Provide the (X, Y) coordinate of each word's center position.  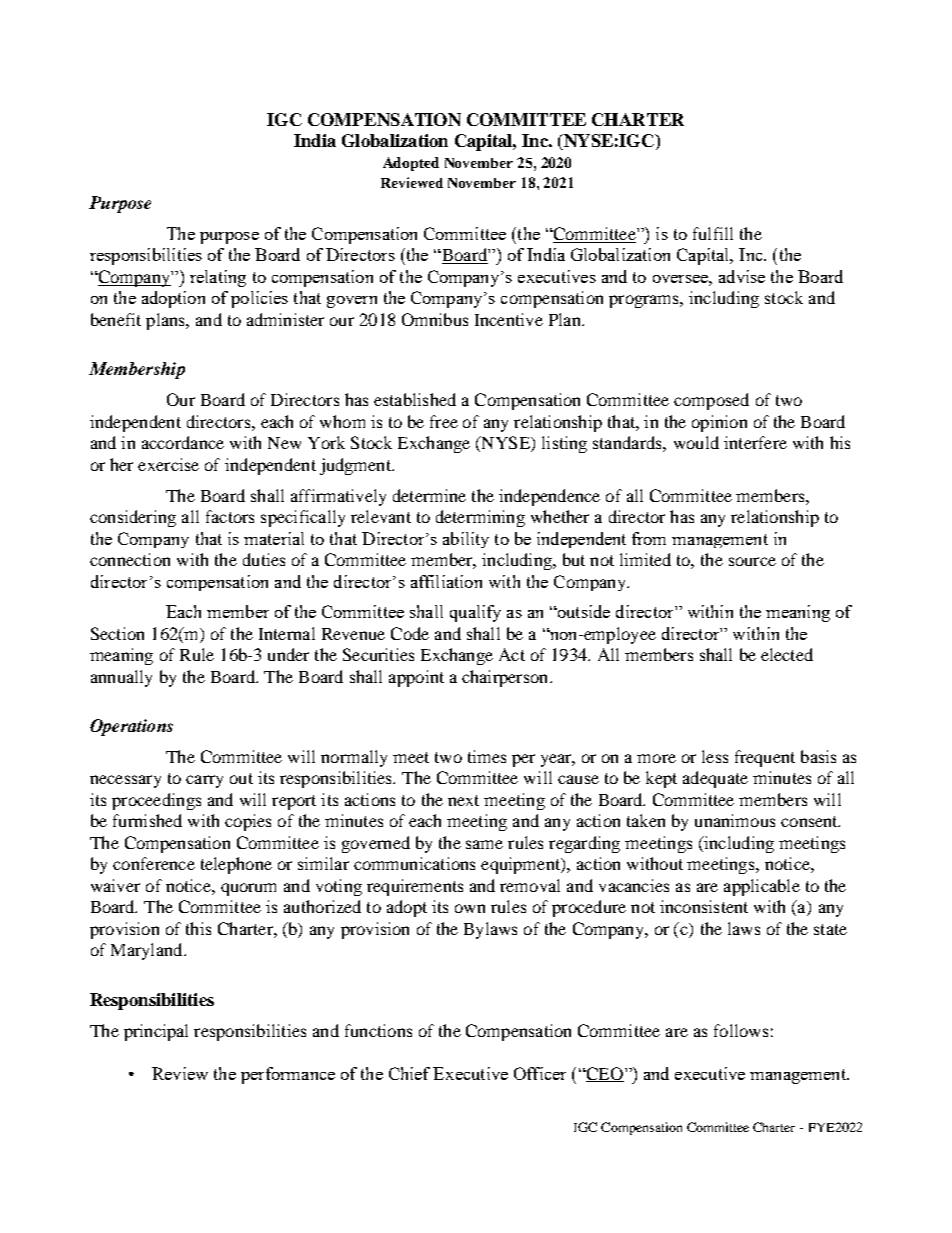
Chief (409, 1073)
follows (741, 1030)
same (484, 844)
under (288, 654)
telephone (236, 865)
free (444, 421)
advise (742, 276)
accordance (183, 442)
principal (156, 1032)
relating (218, 278)
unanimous (735, 820)
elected (787, 654)
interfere (755, 442)
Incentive (509, 319)
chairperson (506, 678)
